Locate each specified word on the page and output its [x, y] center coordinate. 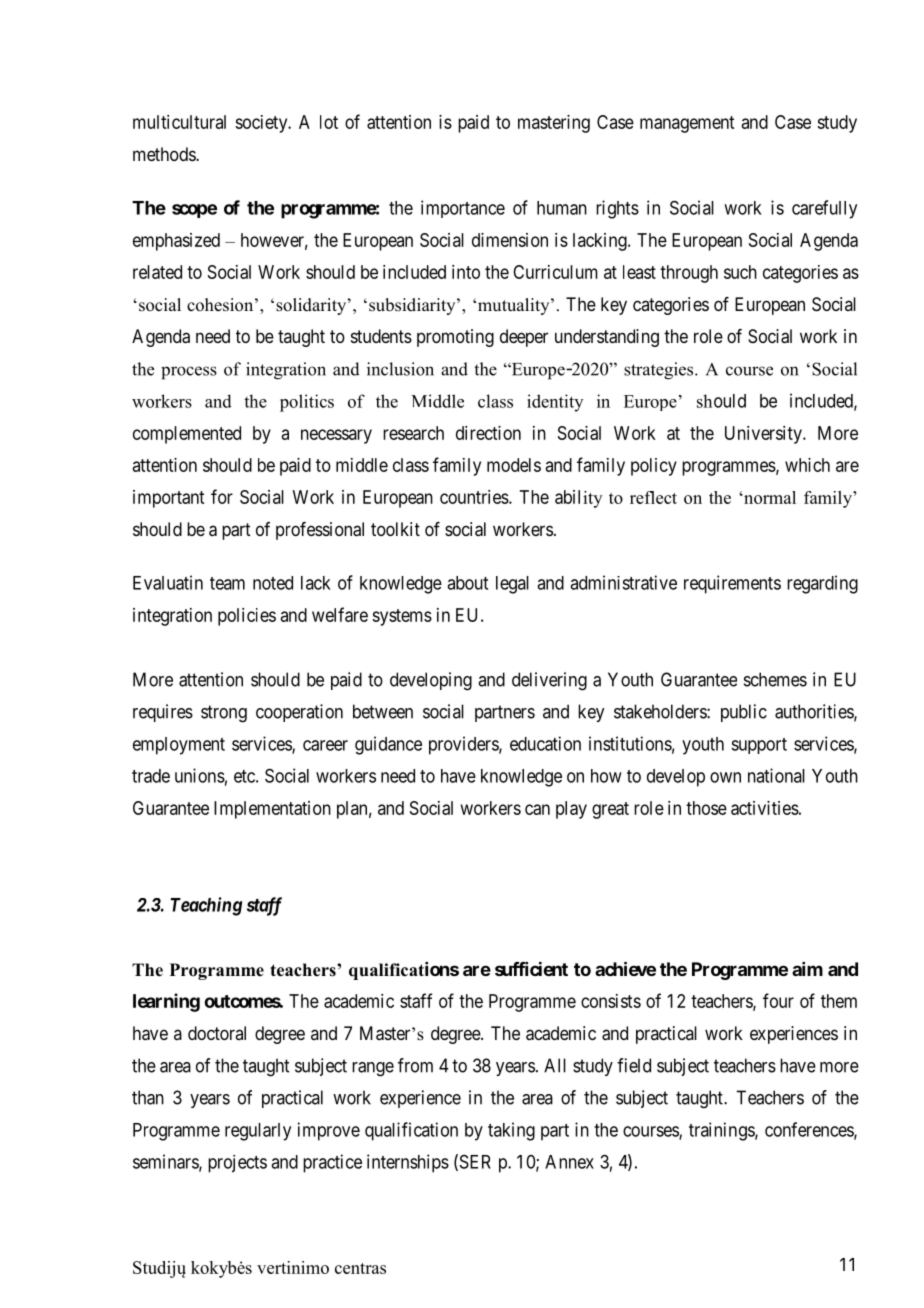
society [262, 124]
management [687, 124]
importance [463, 209]
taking [511, 1131]
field [634, 1065]
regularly [258, 1132]
